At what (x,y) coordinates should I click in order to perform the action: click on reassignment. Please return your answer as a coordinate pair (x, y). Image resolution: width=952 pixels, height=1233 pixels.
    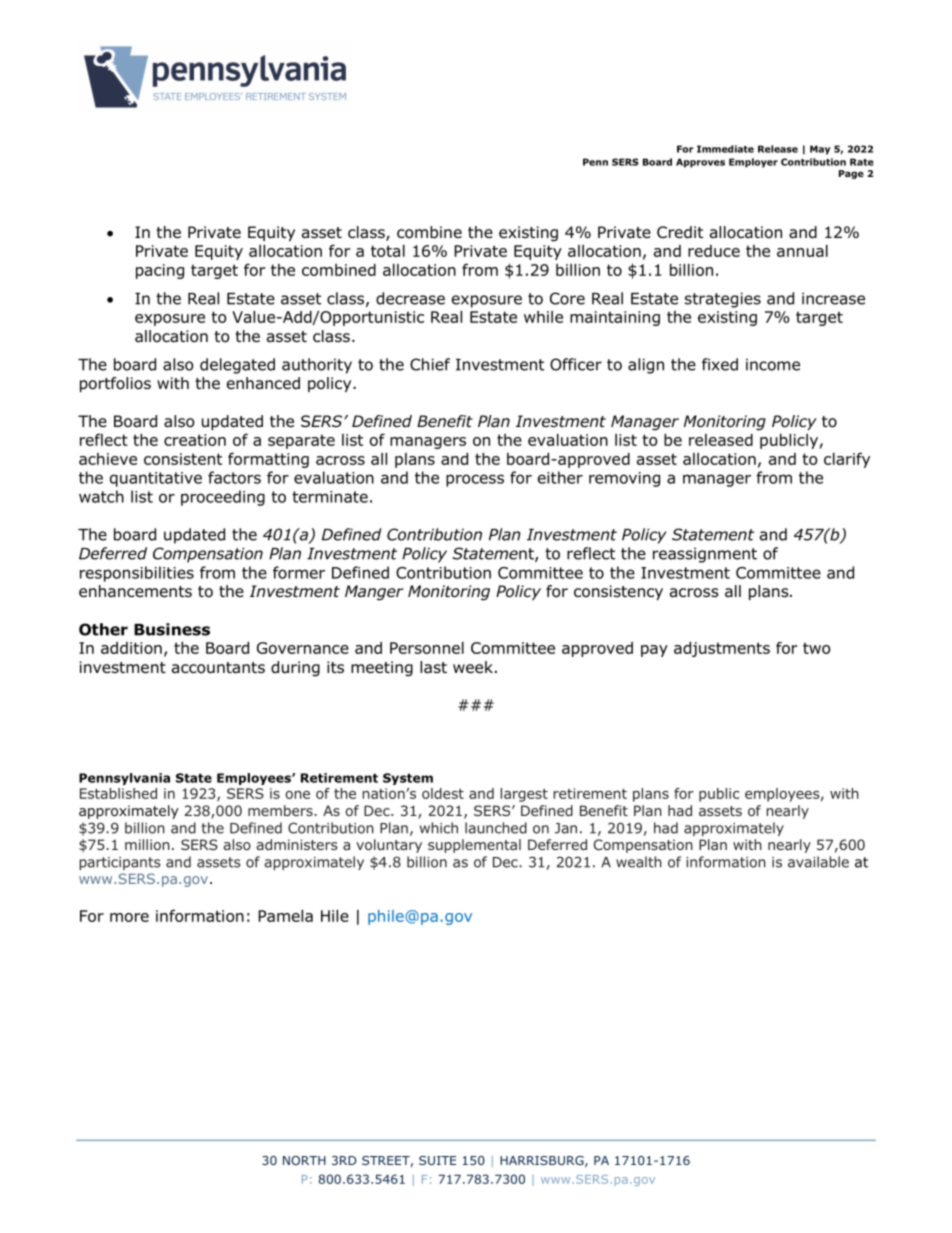
    Looking at the image, I should click on (705, 555).
